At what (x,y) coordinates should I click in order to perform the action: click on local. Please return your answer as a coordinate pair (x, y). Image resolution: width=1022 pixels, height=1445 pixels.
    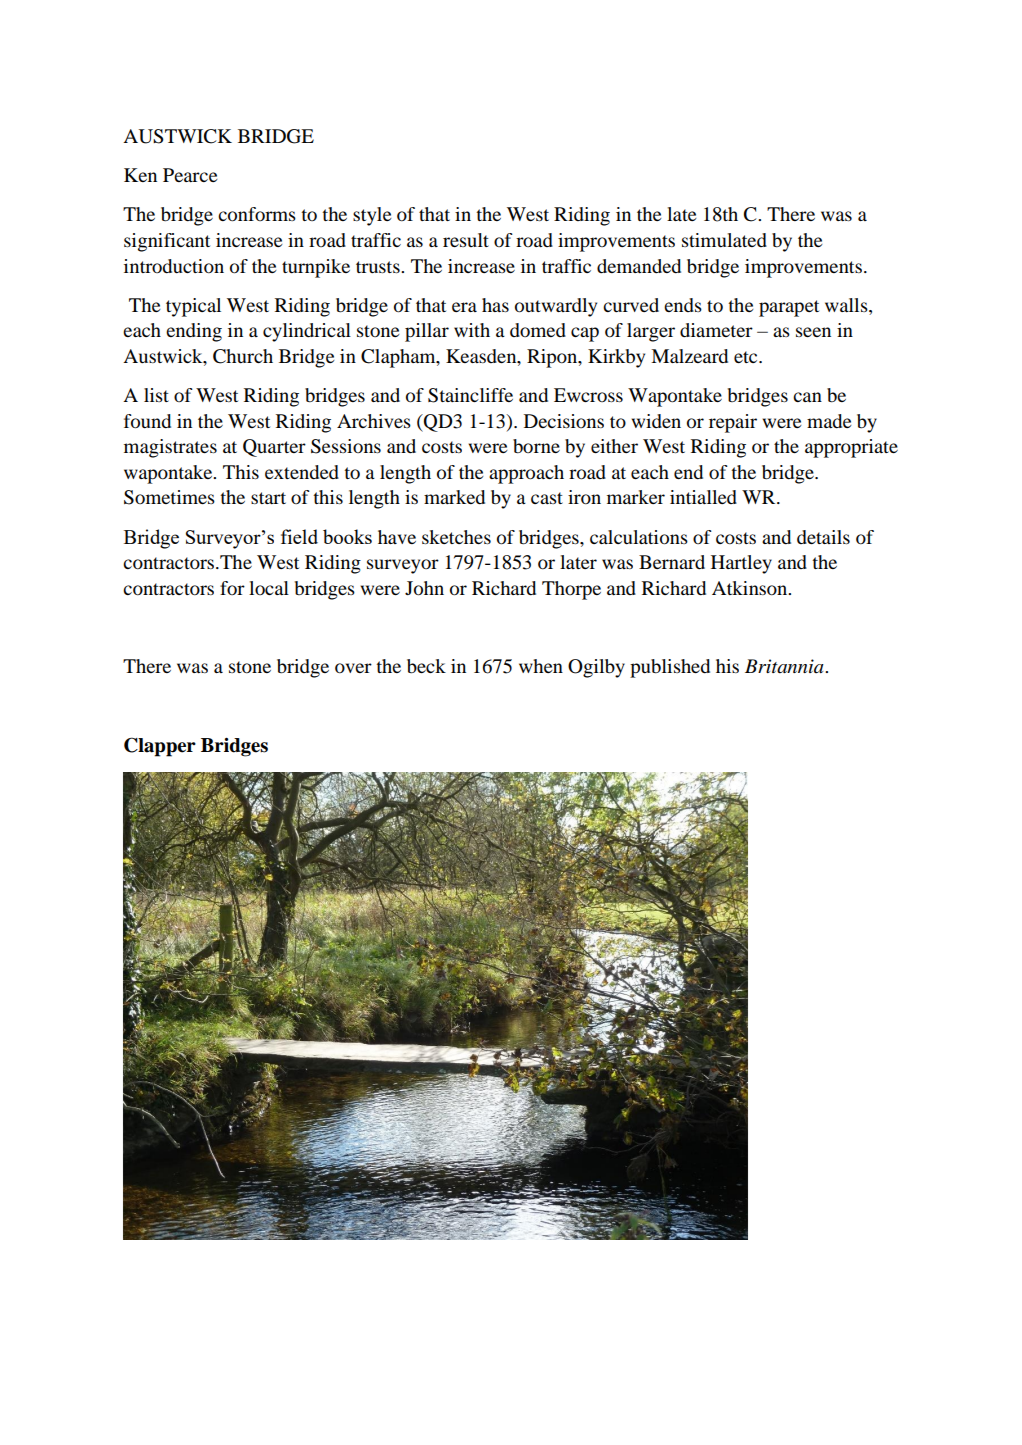
    Looking at the image, I should click on (269, 588).
